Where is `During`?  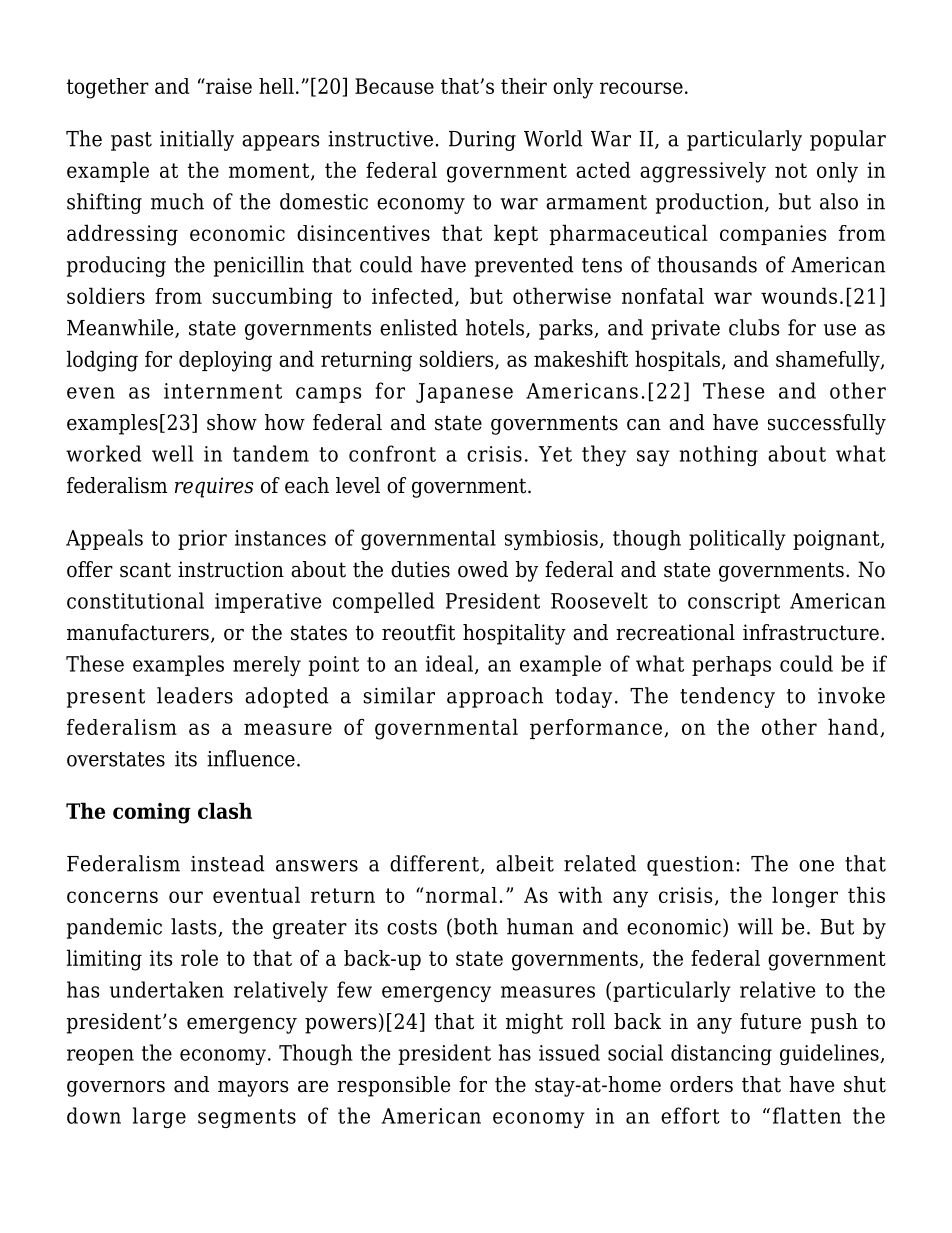
During is located at coordinates (482, 141).
